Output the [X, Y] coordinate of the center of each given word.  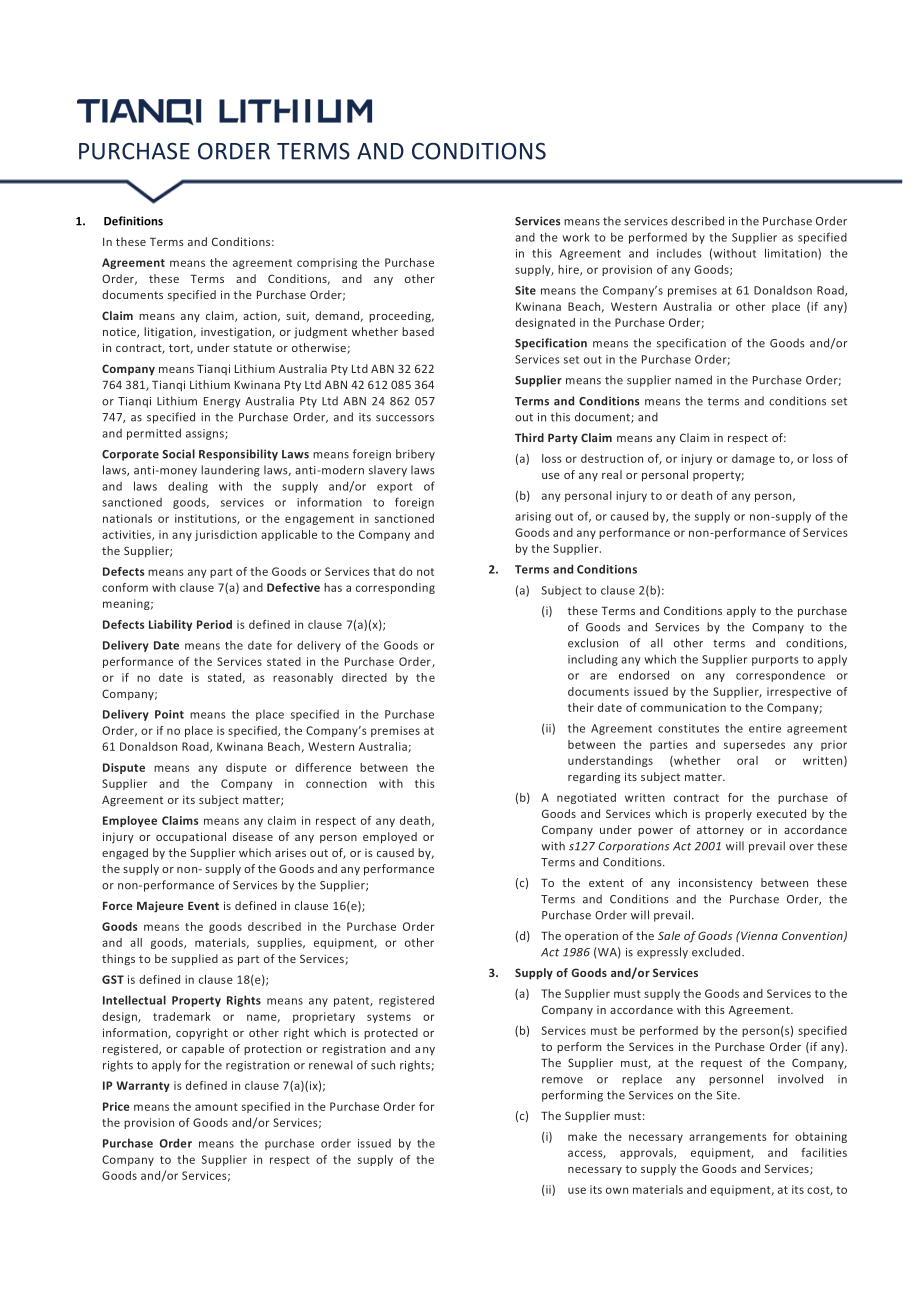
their [581, 707]
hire [569, 270]
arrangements [727, 1138]
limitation [792, 254]
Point [169, 714]
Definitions [133, 221]
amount [216, 1107]
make [582, 1136]
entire [765, 728]
